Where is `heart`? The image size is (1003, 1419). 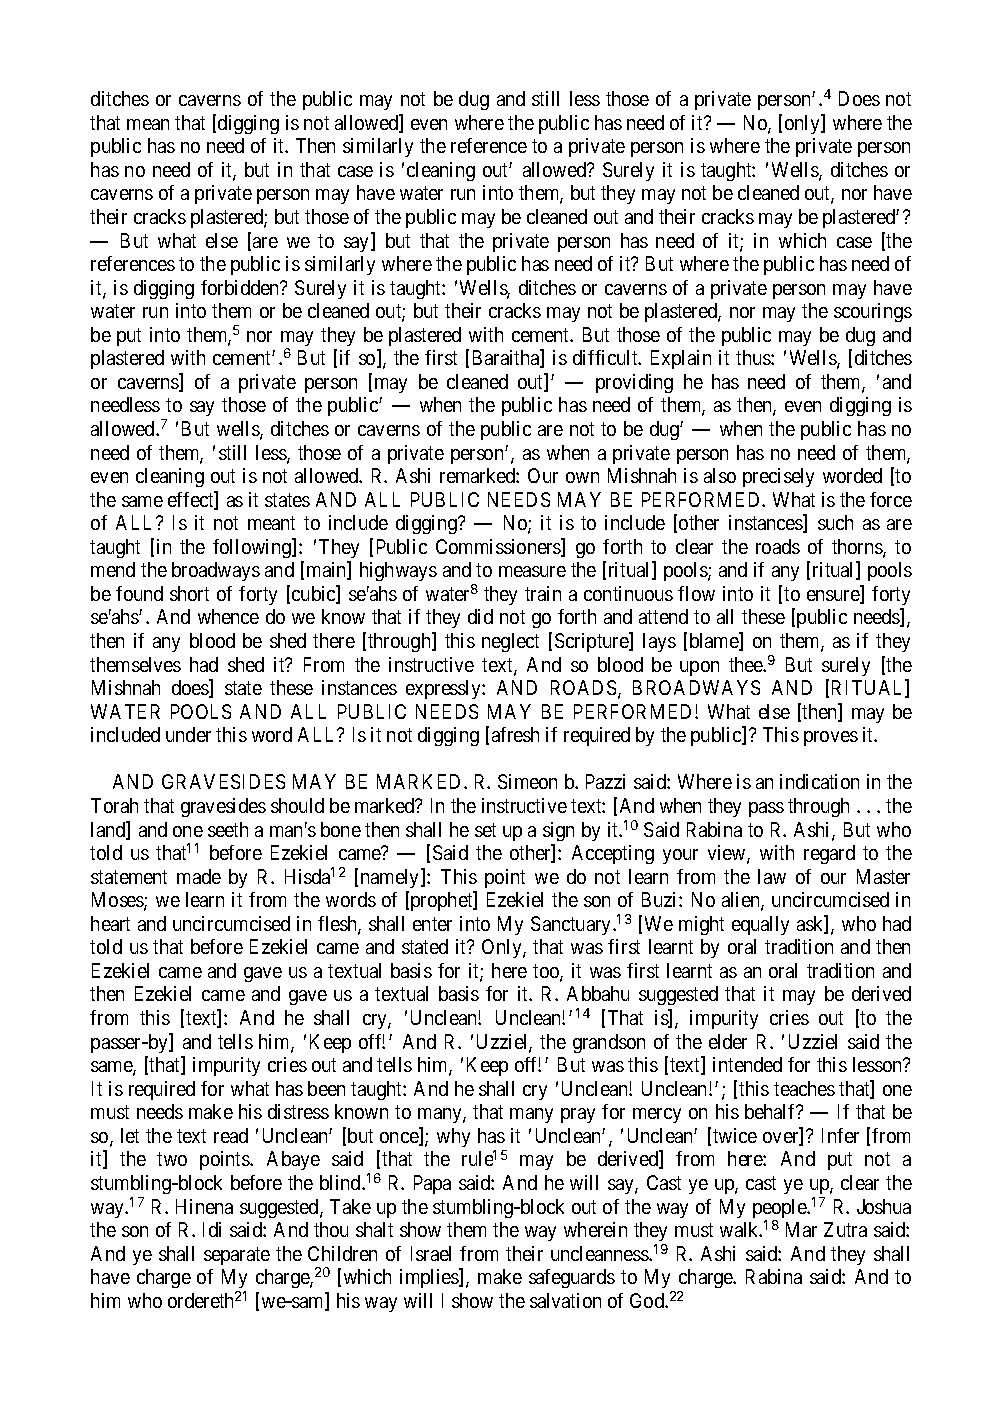 heart is located at coordinates (110, 923).
